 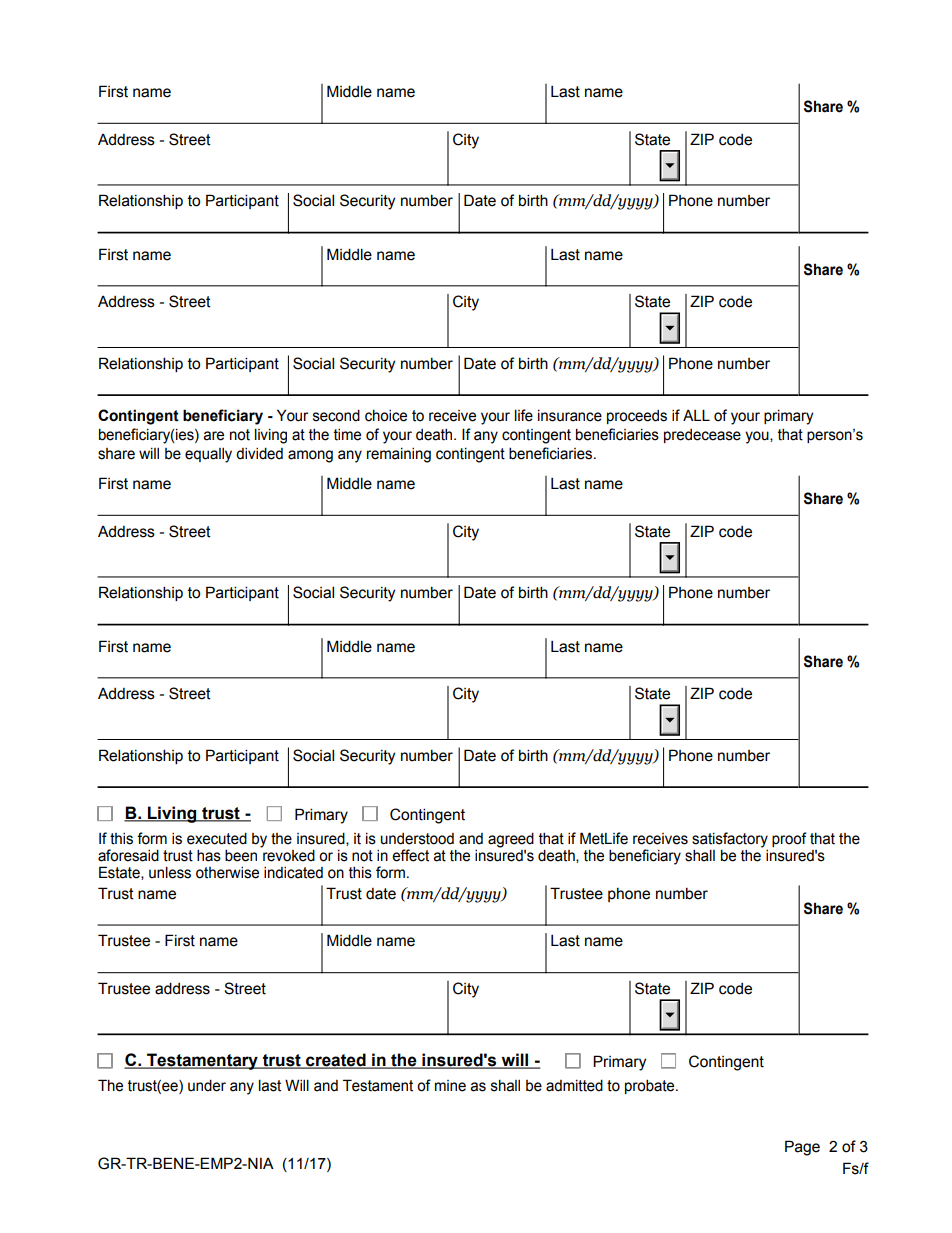 I want to click on remaining, so click(x=399, y=455).
